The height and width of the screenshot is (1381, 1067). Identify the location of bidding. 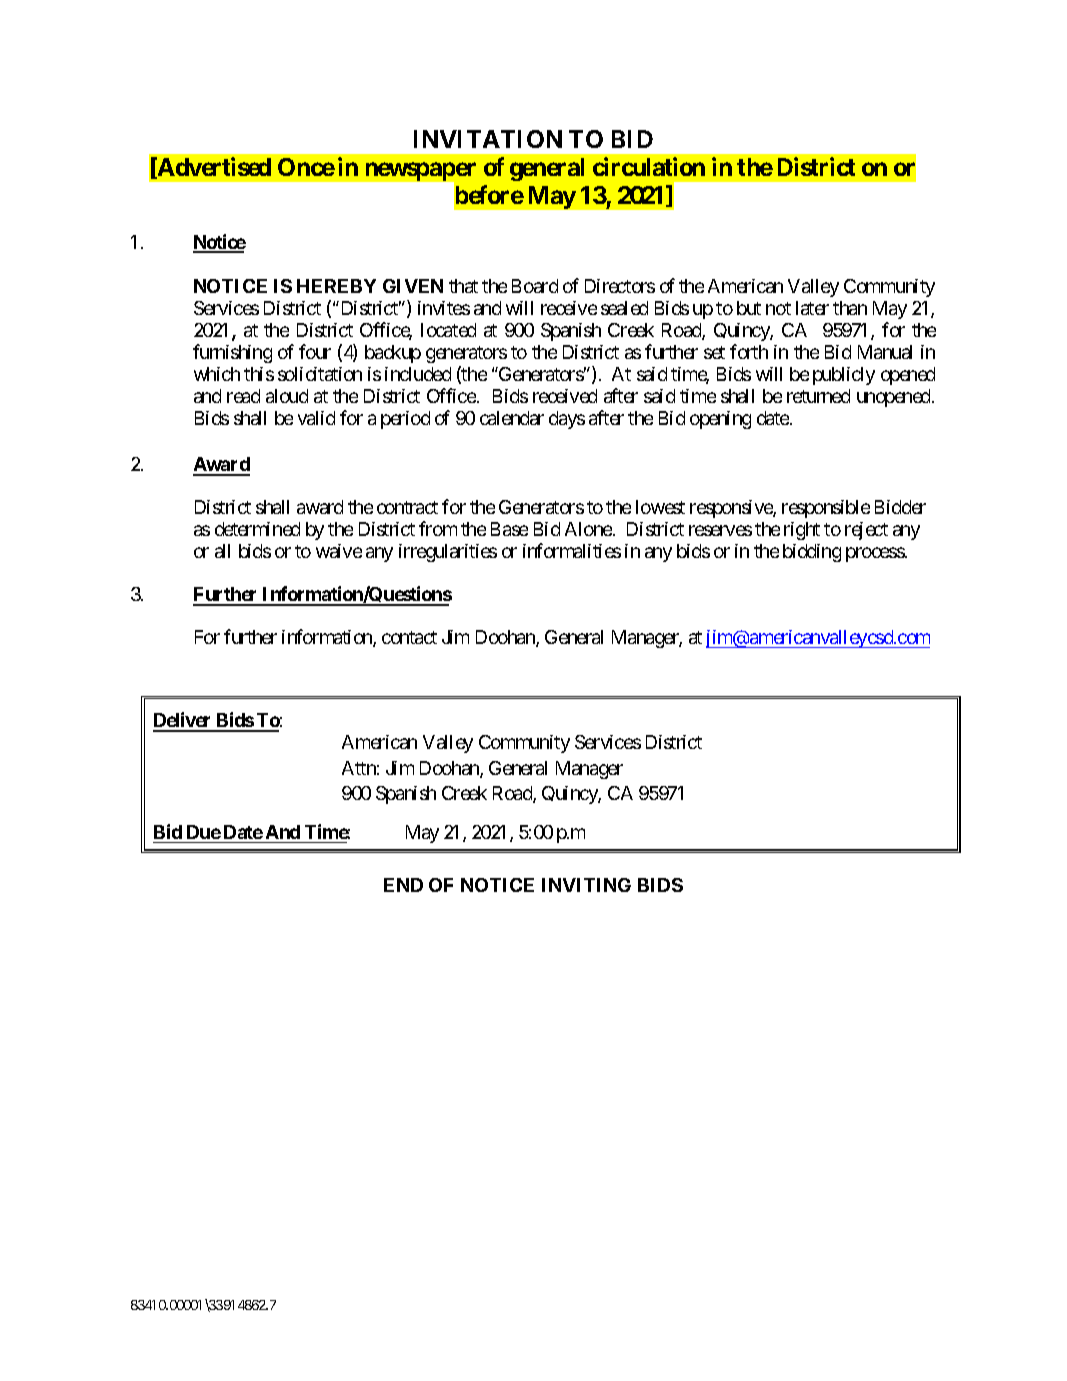
(812, 553).
